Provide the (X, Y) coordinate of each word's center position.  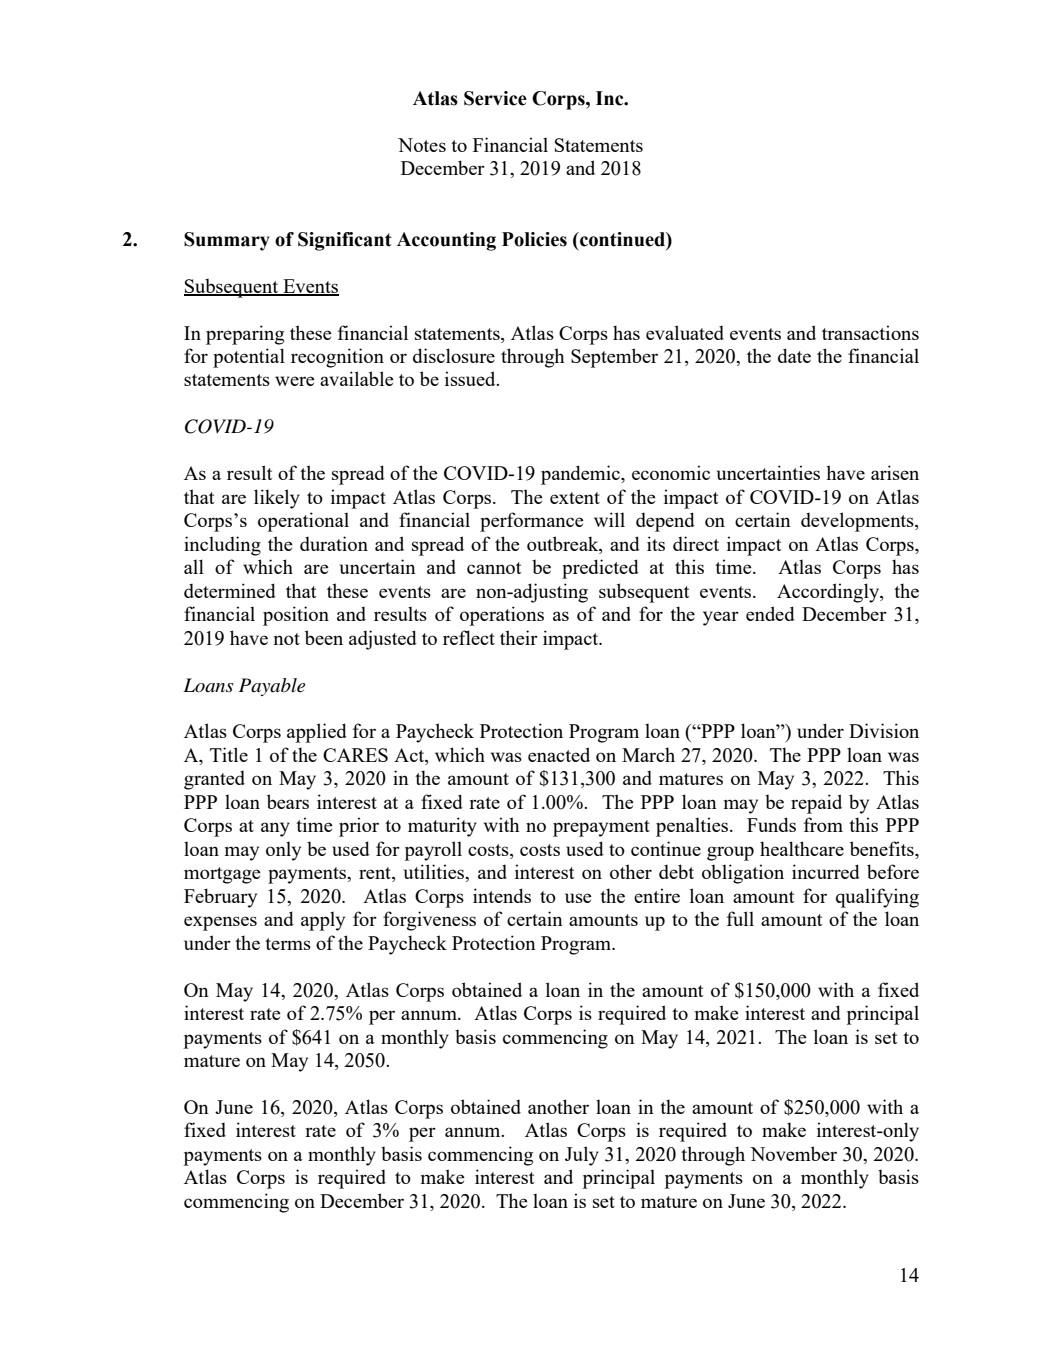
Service (495, 98)
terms (288, 944)
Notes (422, 145)
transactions (870, 332)
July (582, 1156)
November (793, 1153)
